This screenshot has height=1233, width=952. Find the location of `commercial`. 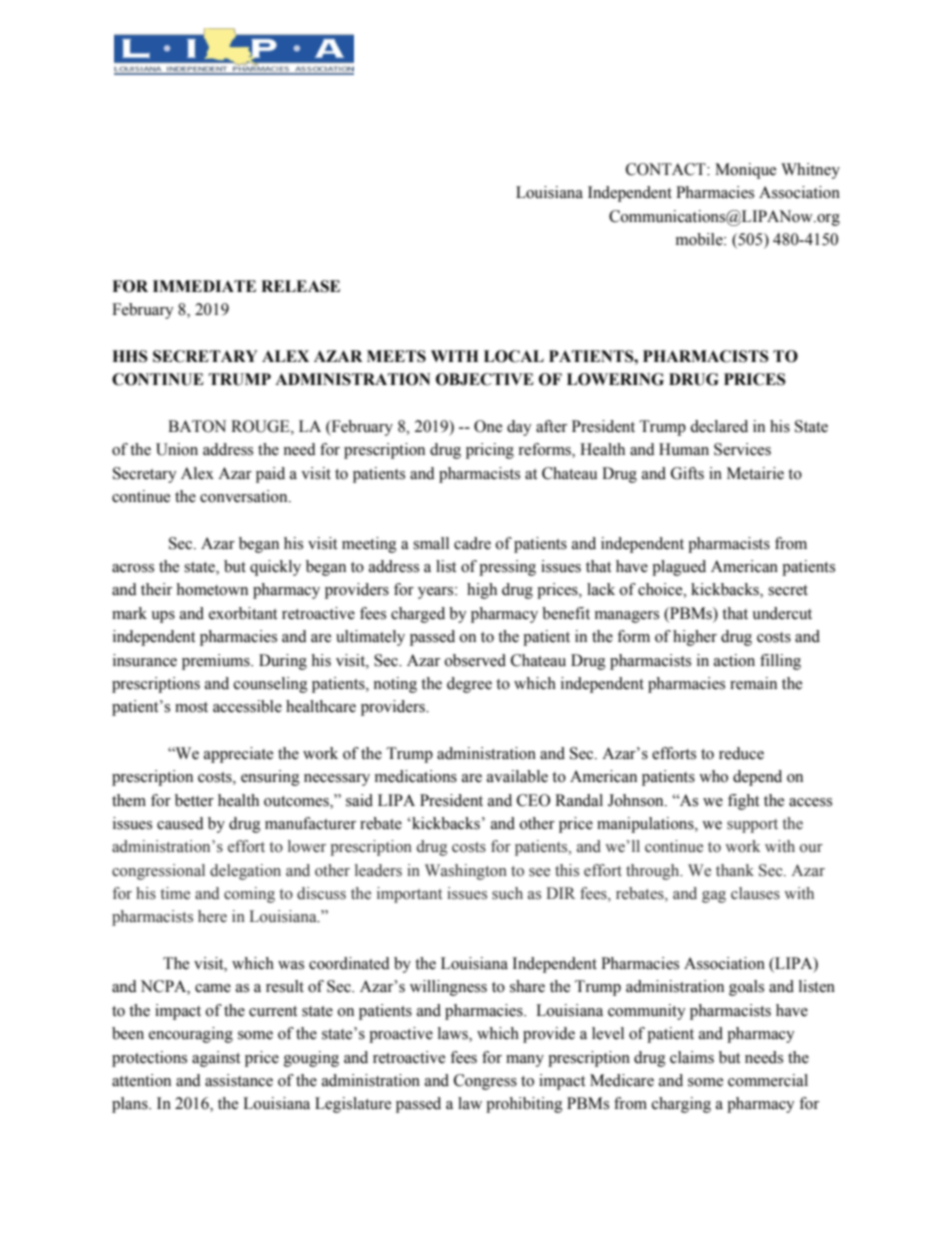

commercial is located at coordinates (768, 1080).
